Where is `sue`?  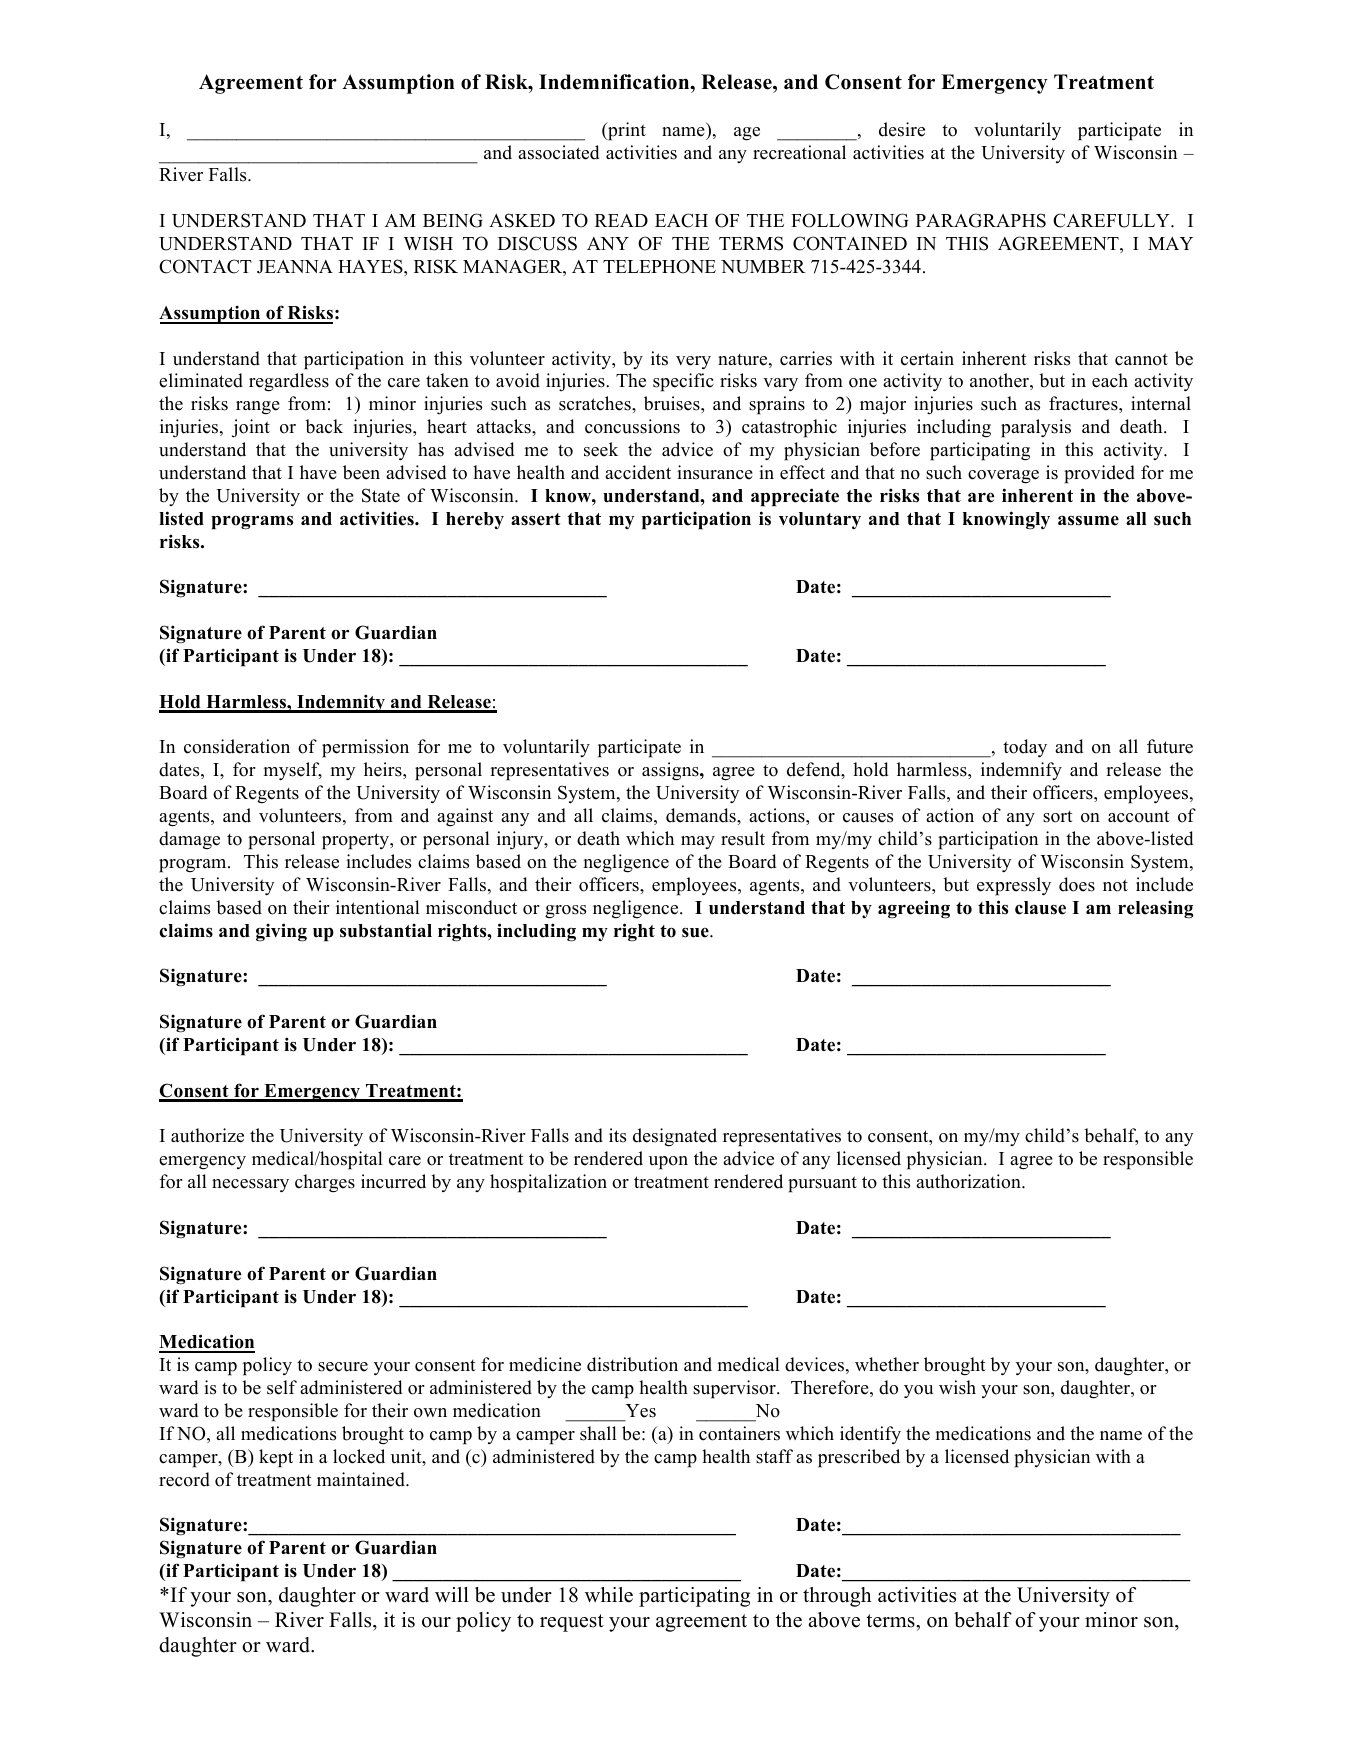 sue is located at coordinates (696, 933).
